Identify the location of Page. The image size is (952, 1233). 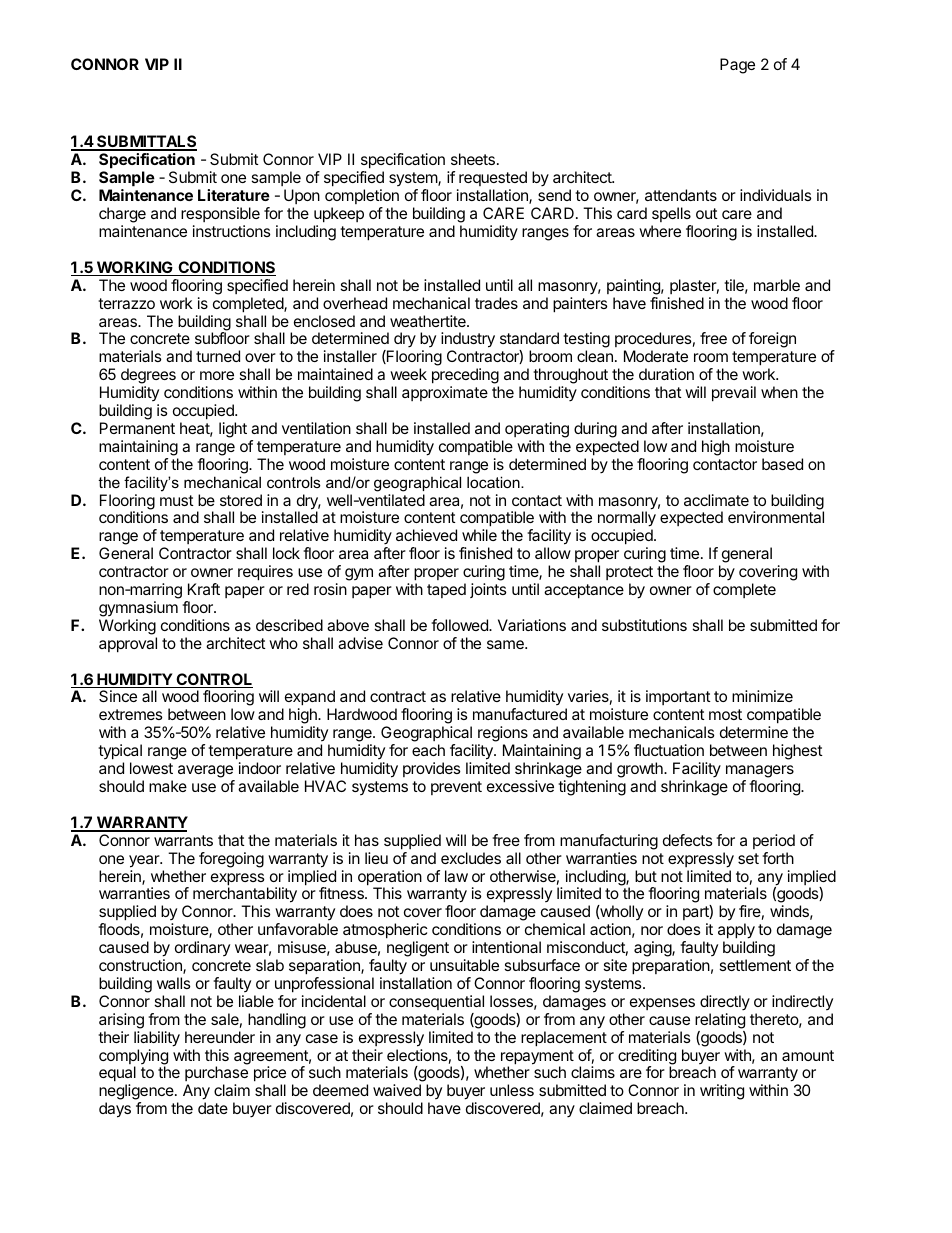
(737, 66).
